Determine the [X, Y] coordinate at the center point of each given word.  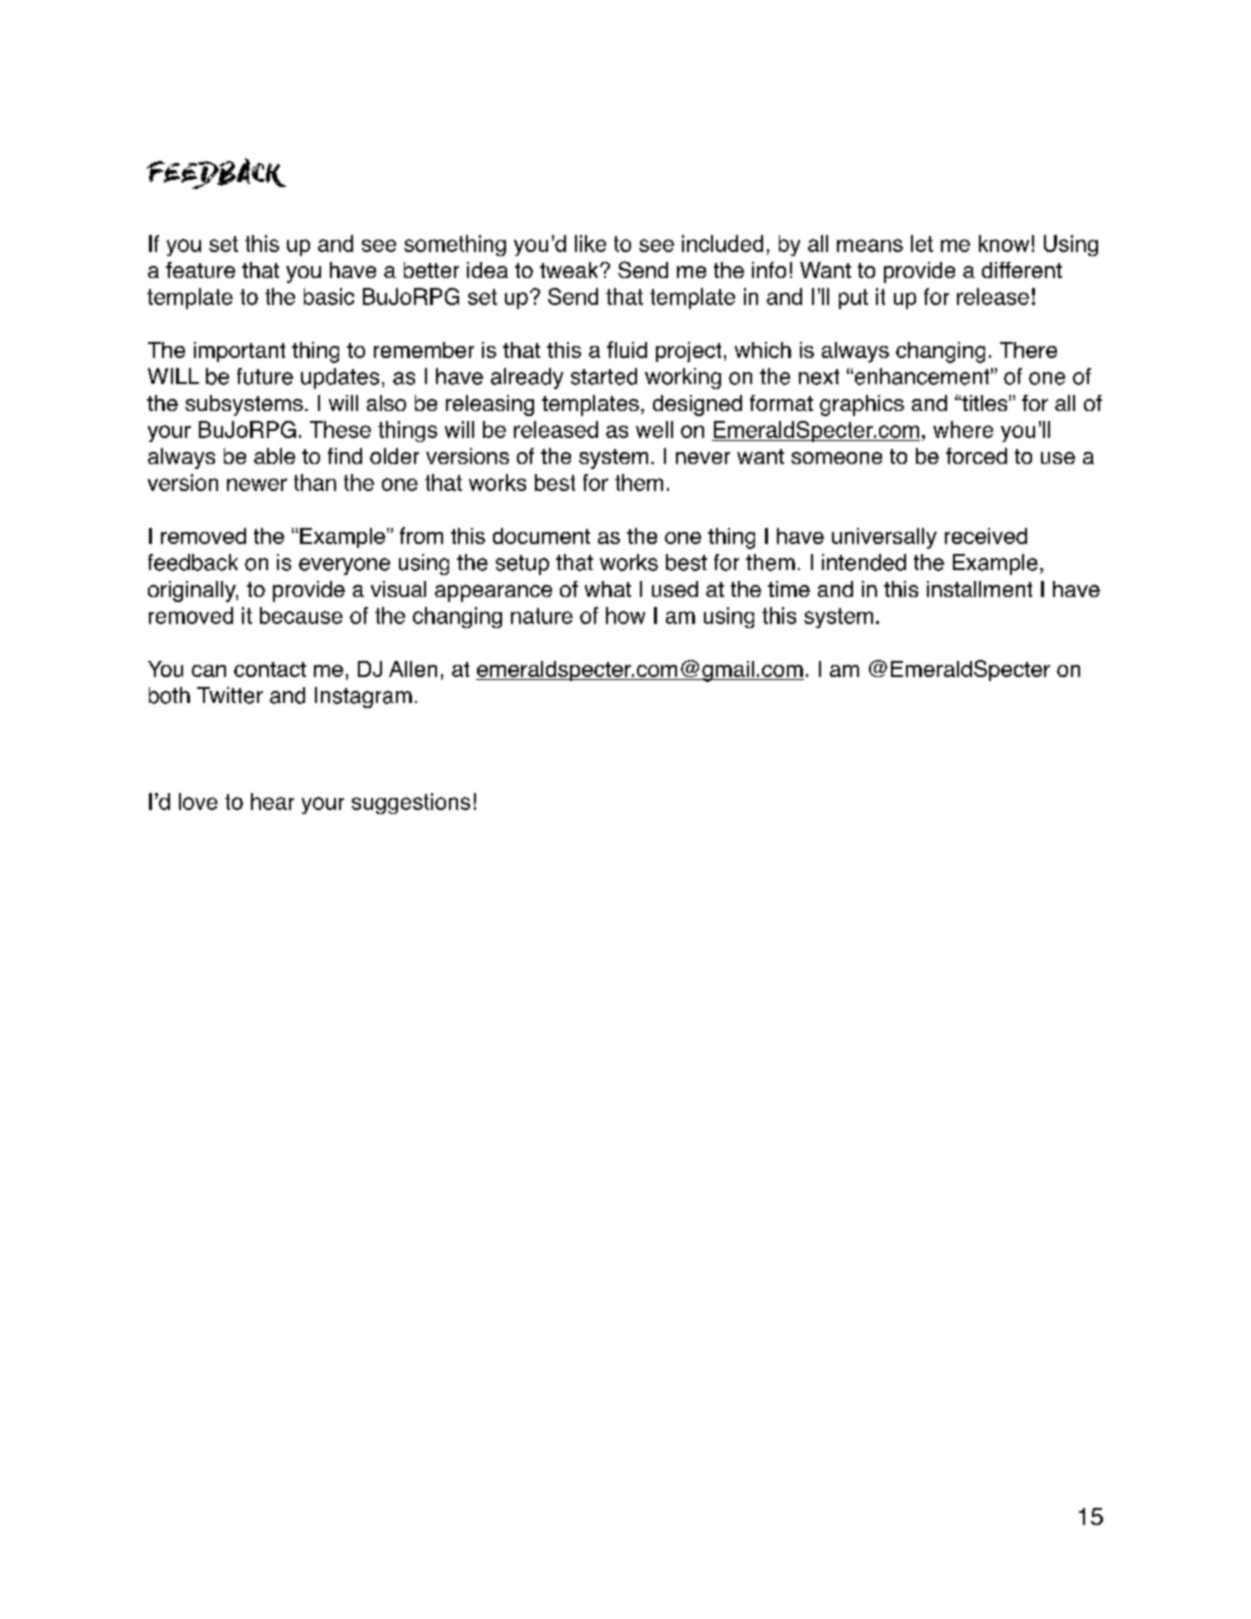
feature [200, 270]
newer [257, 484]
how [625, 615]
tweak [570, 270]
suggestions [411, 803]
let [922, 243]
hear [272, 801]
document [541, 536]
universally [884, 538]
